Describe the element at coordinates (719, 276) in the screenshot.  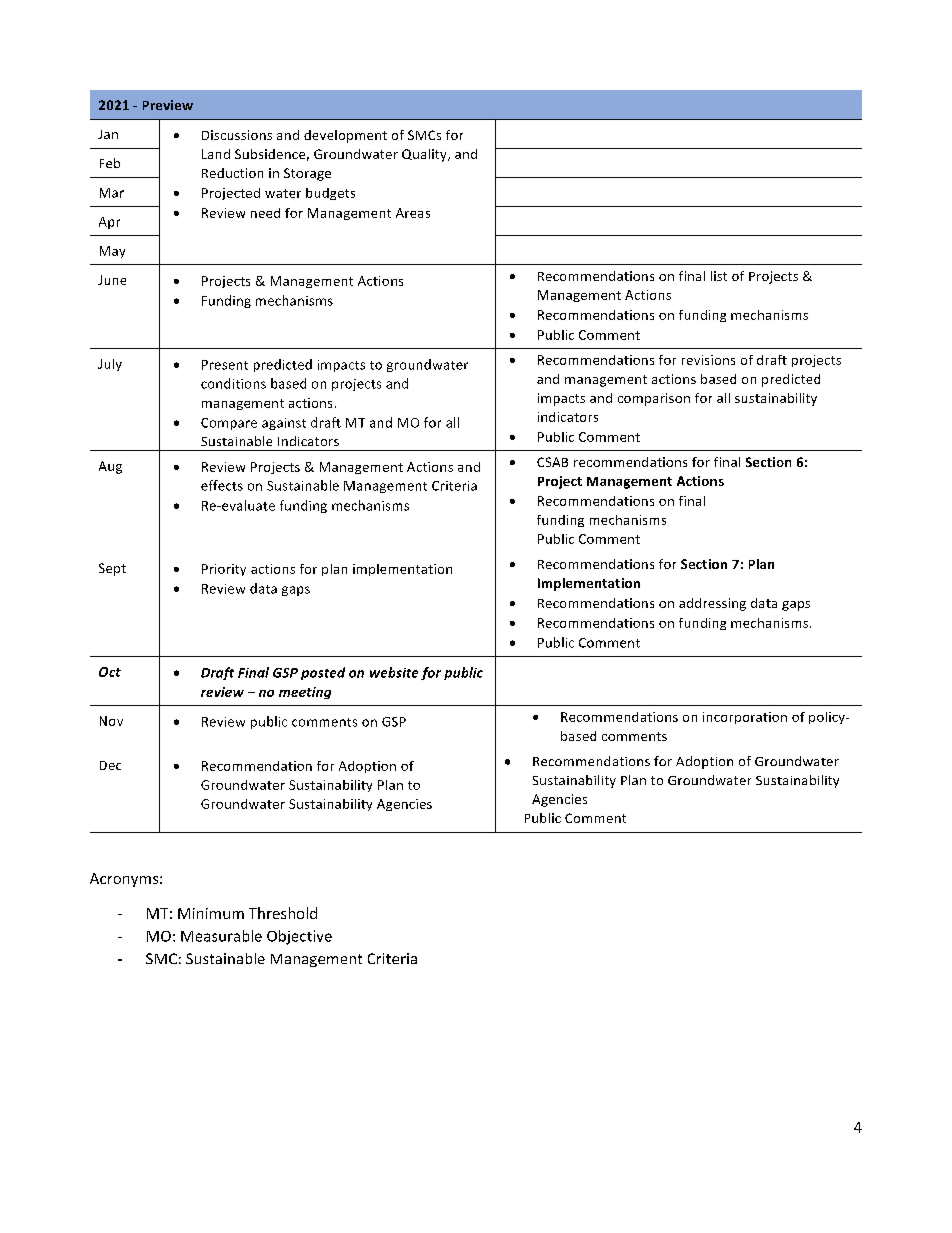
I see `list` at that location.
